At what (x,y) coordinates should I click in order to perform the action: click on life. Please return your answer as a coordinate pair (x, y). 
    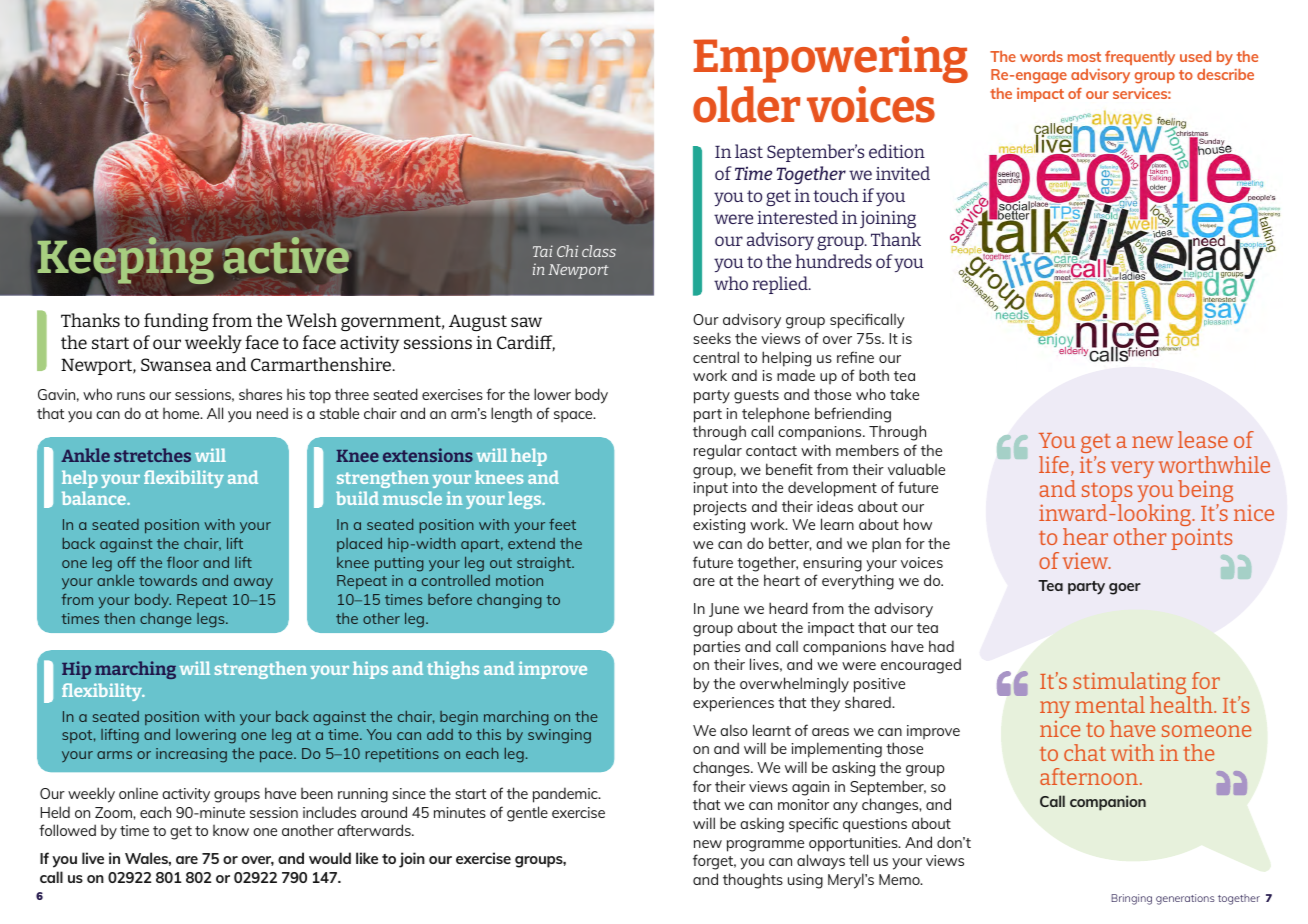
    Looking at the image, I should click on (1054, 464).
